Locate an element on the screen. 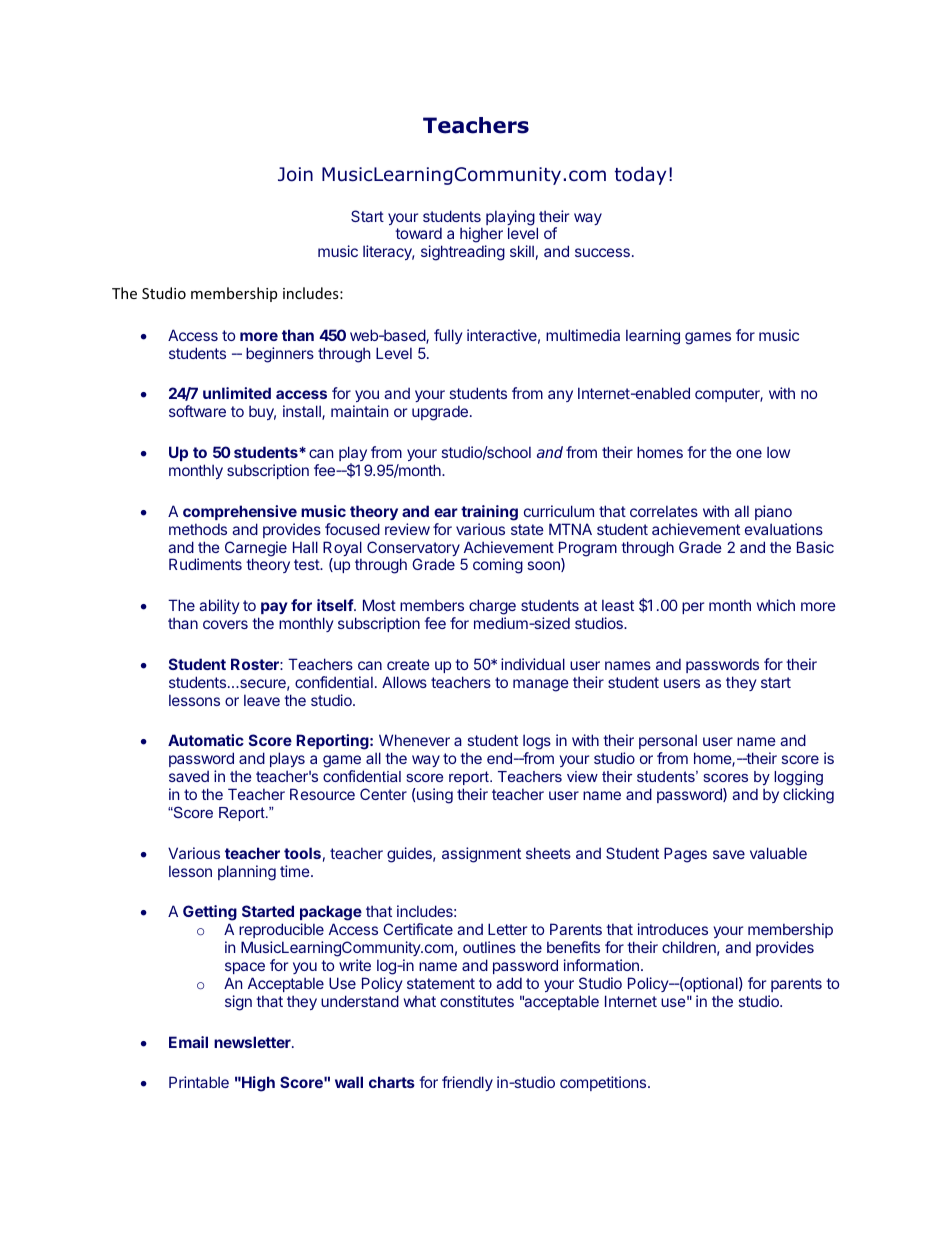  friendly is located at coordinates (467, 1083).
